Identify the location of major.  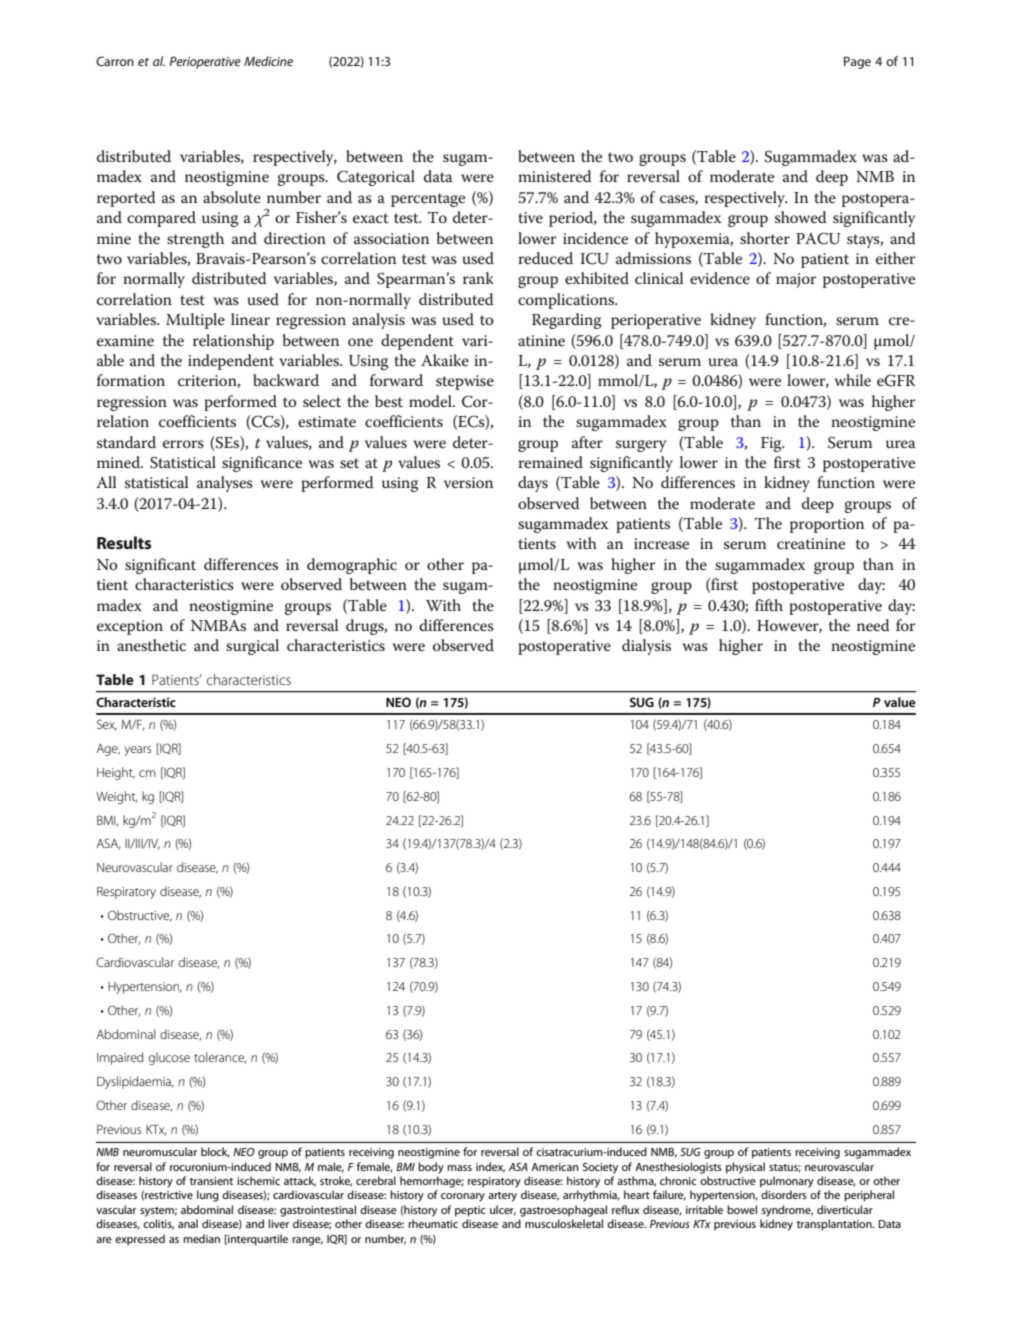
(796, 280).
